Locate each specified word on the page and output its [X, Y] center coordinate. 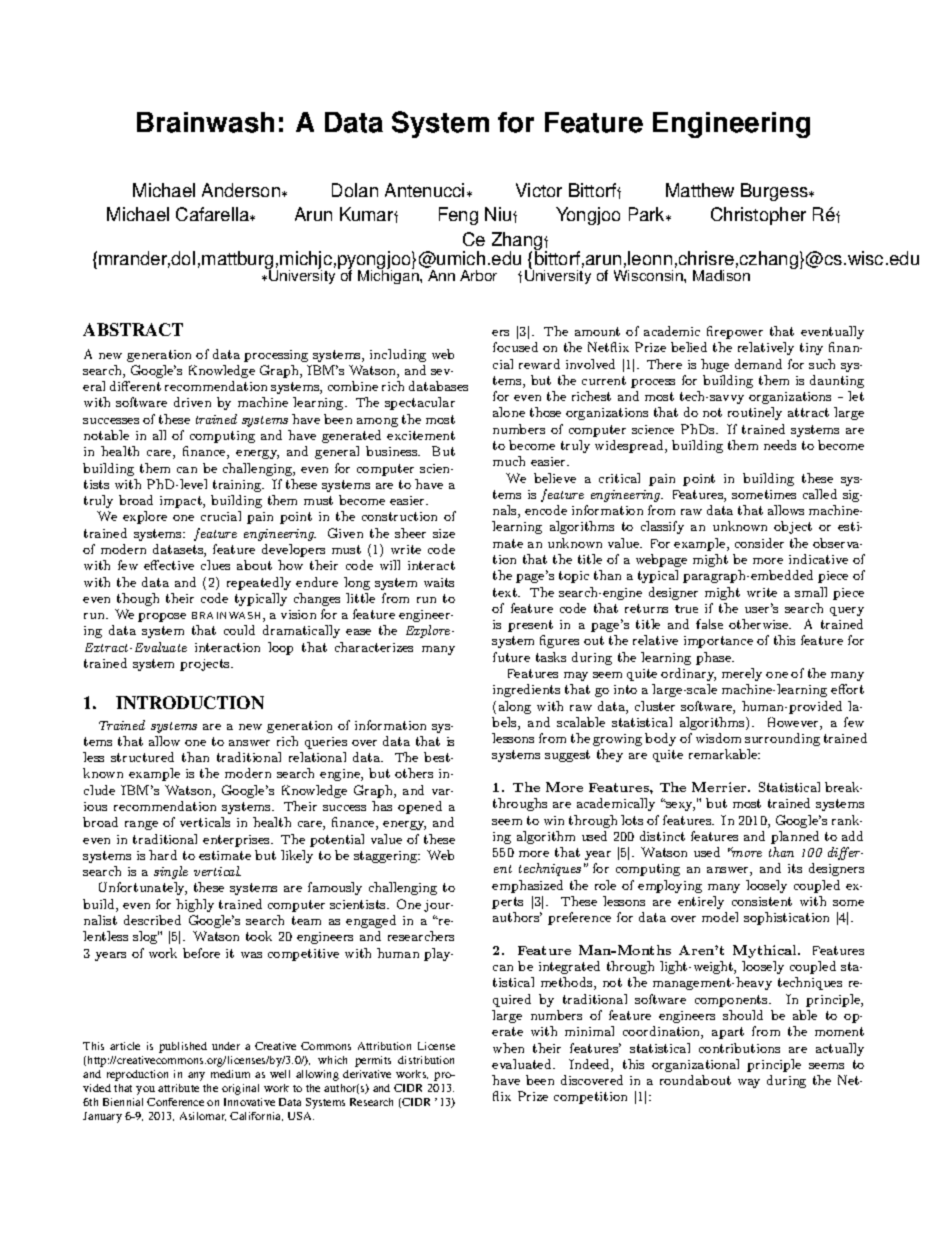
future [511, 657]
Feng [458, 216]
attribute [178, 1088]
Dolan [355, 190]
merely [742, 674]
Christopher [758, 216]
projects [206, 665]
